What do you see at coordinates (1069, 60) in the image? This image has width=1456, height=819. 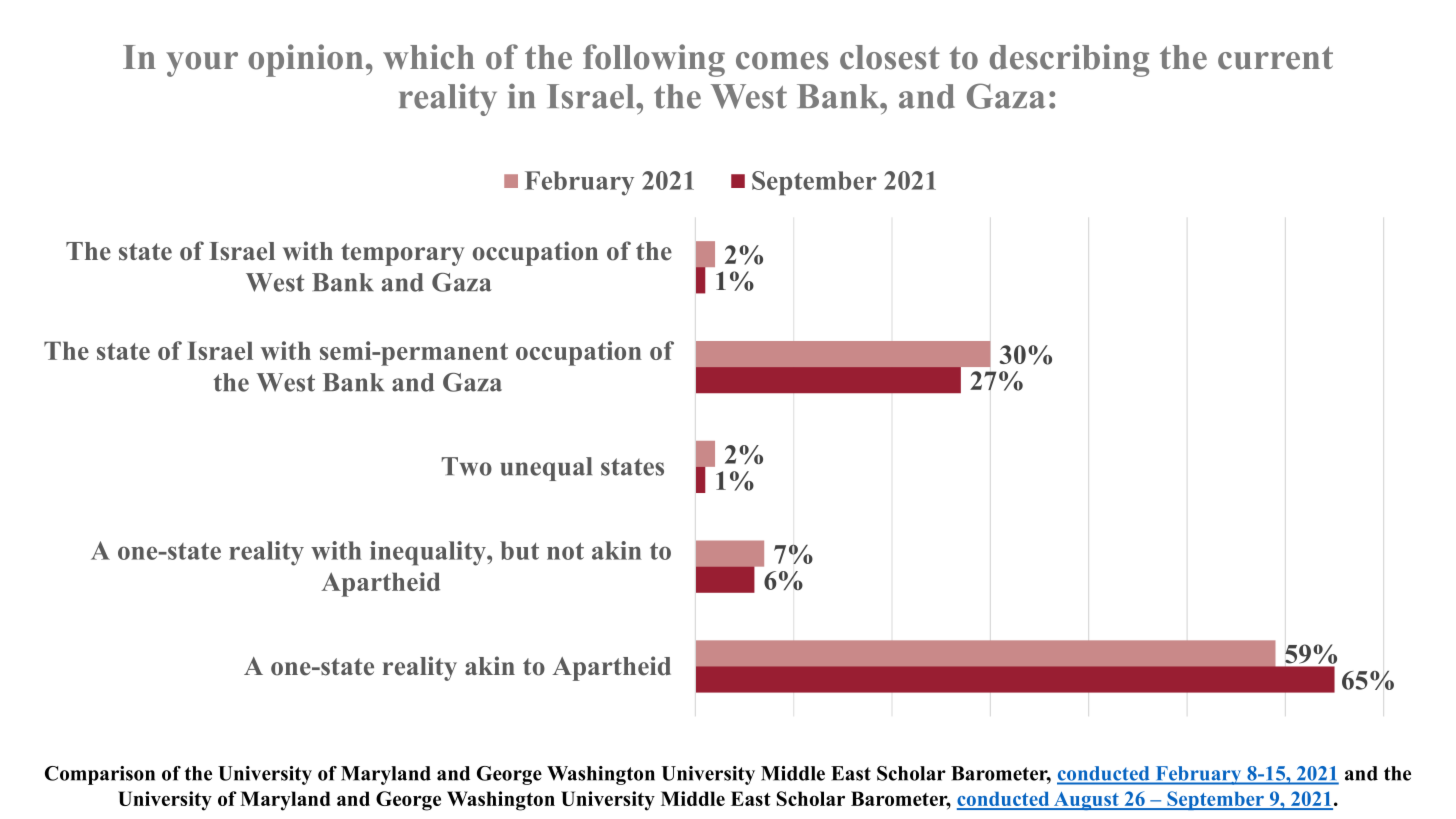 I see `describing` at bounding box center [1069, 60].
